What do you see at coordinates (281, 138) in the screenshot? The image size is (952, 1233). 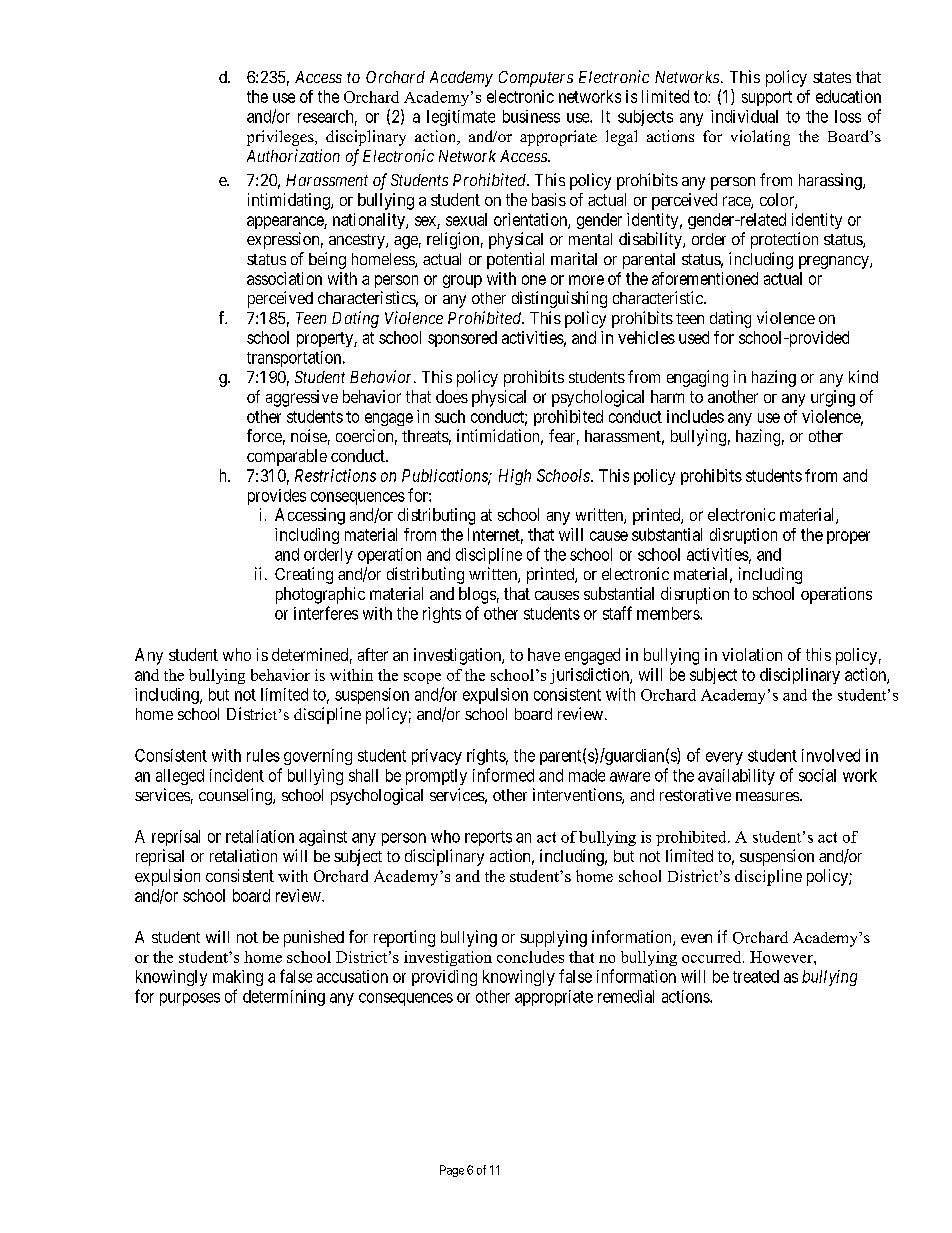 I see `privileges` at bounding box center [281, 138].
